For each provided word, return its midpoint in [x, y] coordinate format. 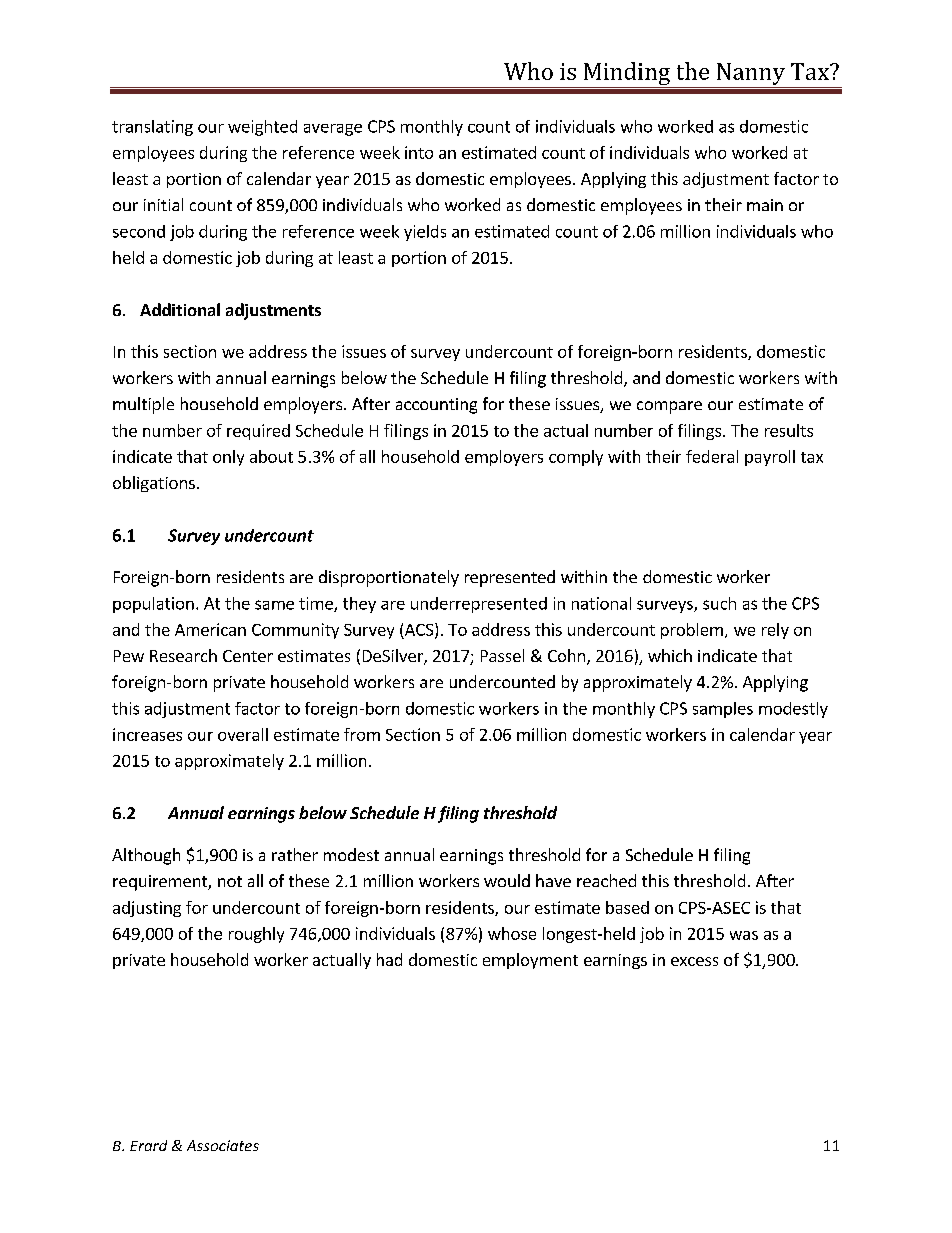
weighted [262, 128]
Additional [180, 309]
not [230, 881]
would [507, 880]
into [419, 152]
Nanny [750, 75]
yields [425, 233]
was [744, 935]
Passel [502, 655]
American [210, 629]
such [719, 603]
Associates [223, 1145]
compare [669, 407]
